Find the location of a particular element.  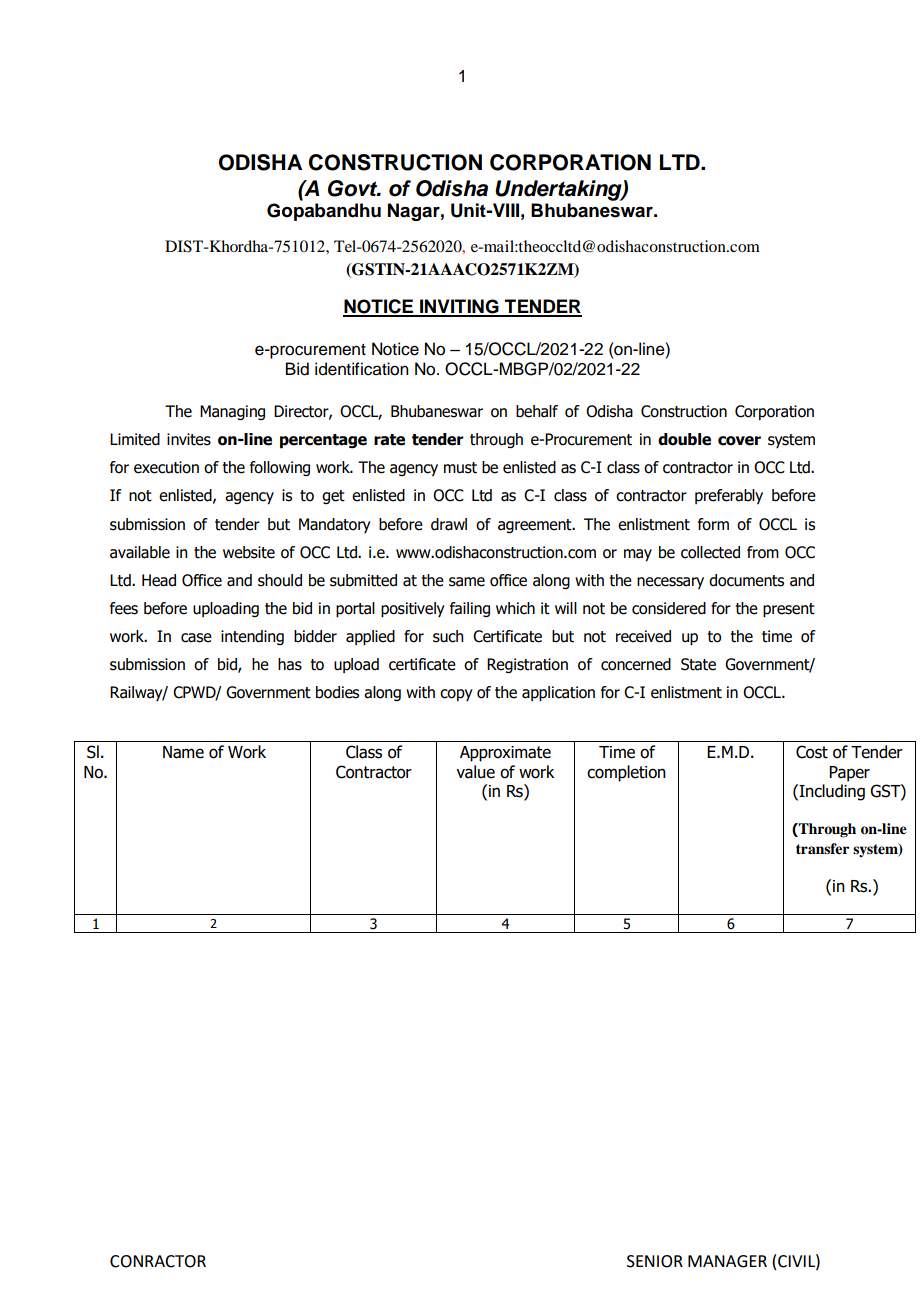

preferably is located at coordinates (729, 497).
